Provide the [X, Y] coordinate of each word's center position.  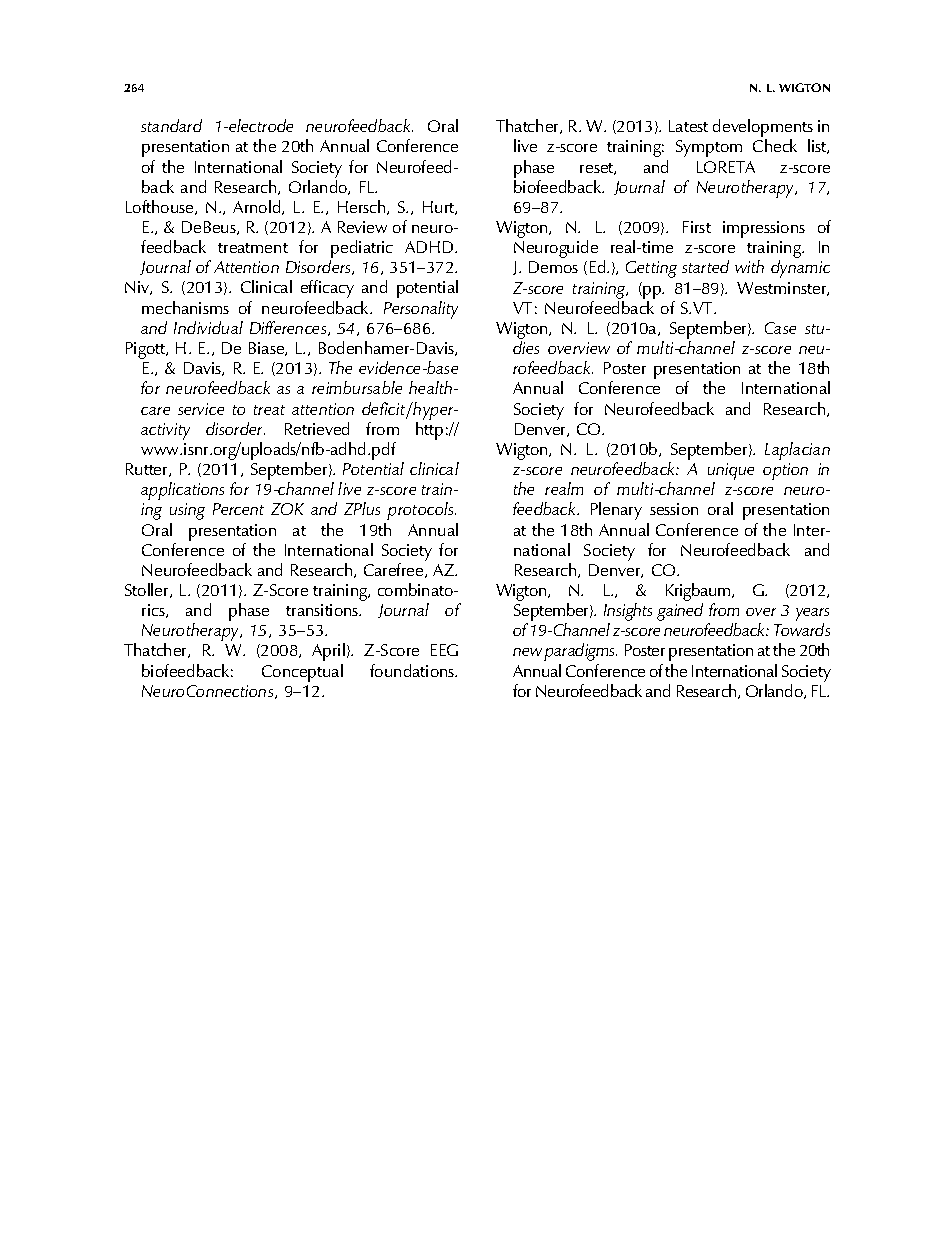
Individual [208, 327]
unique [731, 473]
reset [598, 169]
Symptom [709, 148]
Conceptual [302, 673]
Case [780, 328]
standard [171, 125]
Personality [421, 310]
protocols [421, 511]
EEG [444, 650]
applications [182, 491]
